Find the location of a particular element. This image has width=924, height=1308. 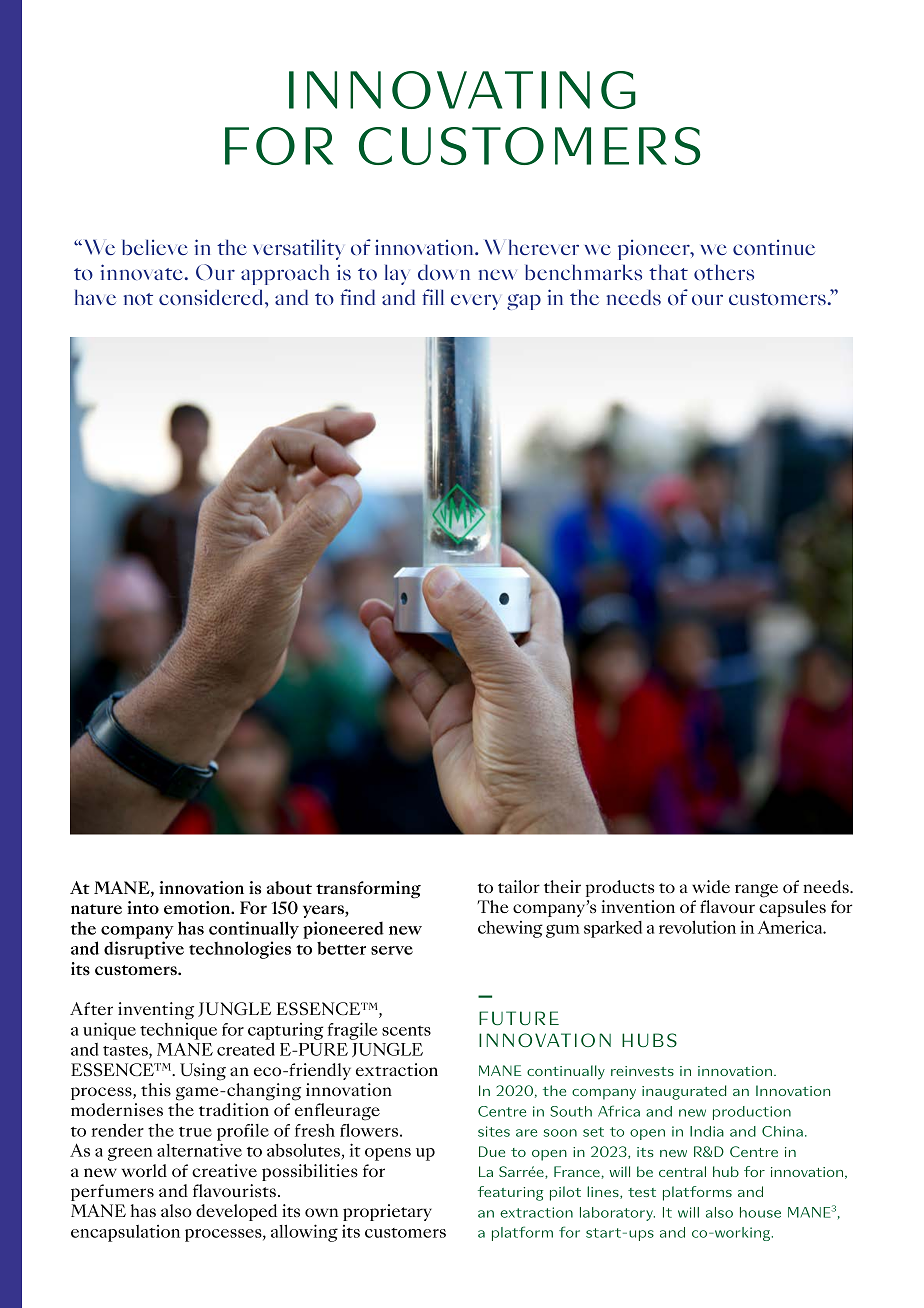

every is located at coordinates (476, 302).
